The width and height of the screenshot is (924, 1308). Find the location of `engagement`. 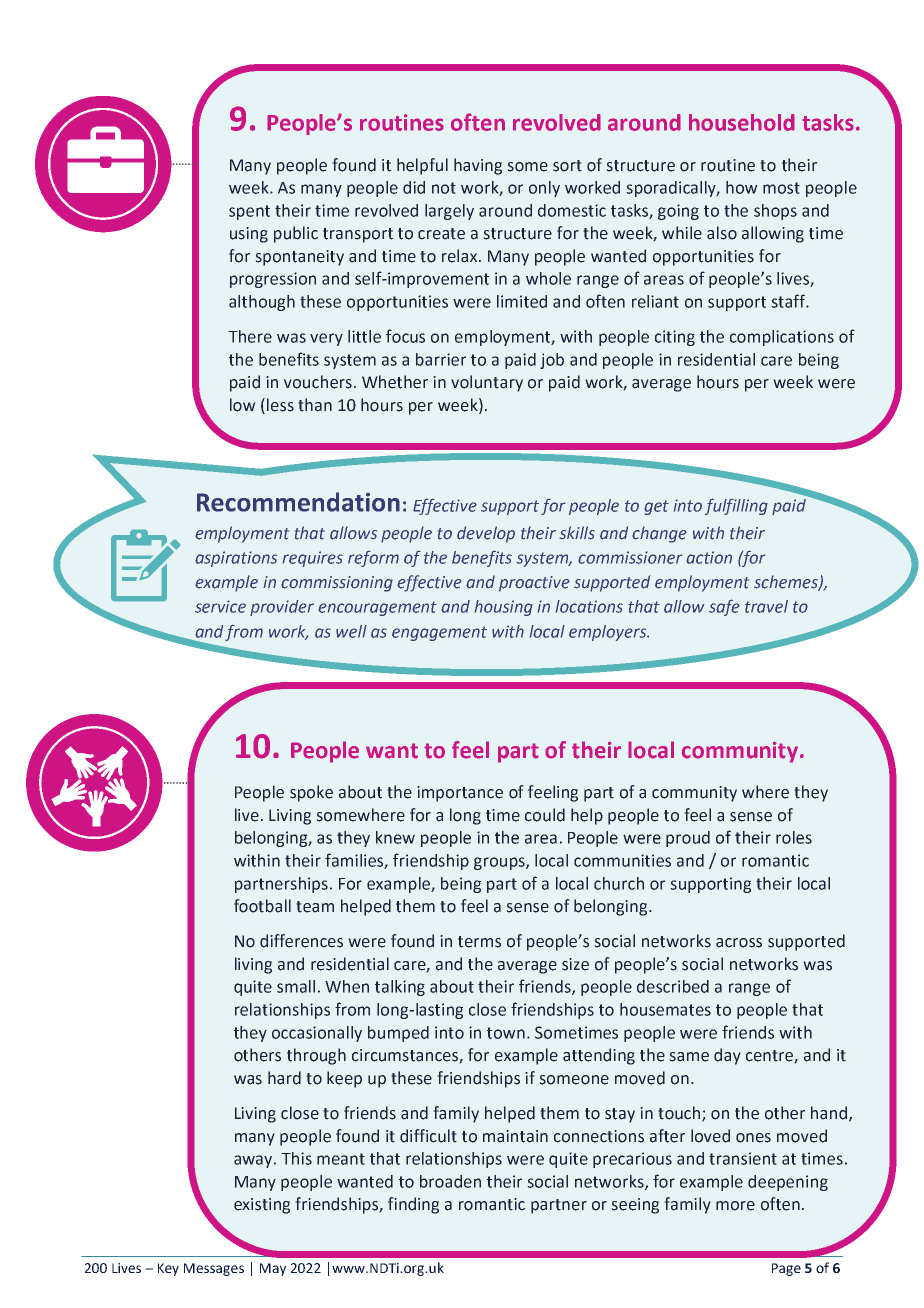

engagement is located at coordinates (439, 633).
